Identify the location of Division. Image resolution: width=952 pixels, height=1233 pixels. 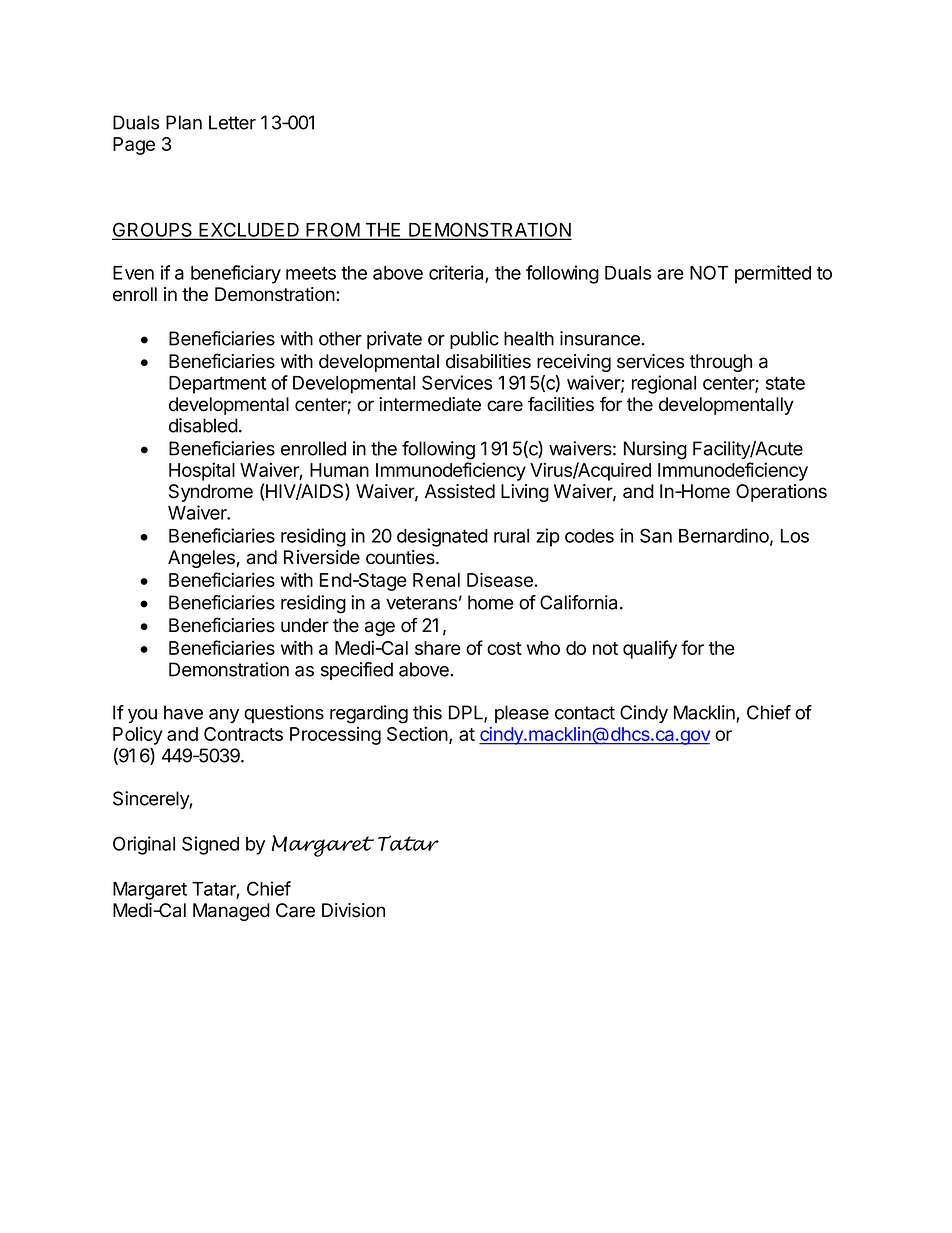
(353, 910).
